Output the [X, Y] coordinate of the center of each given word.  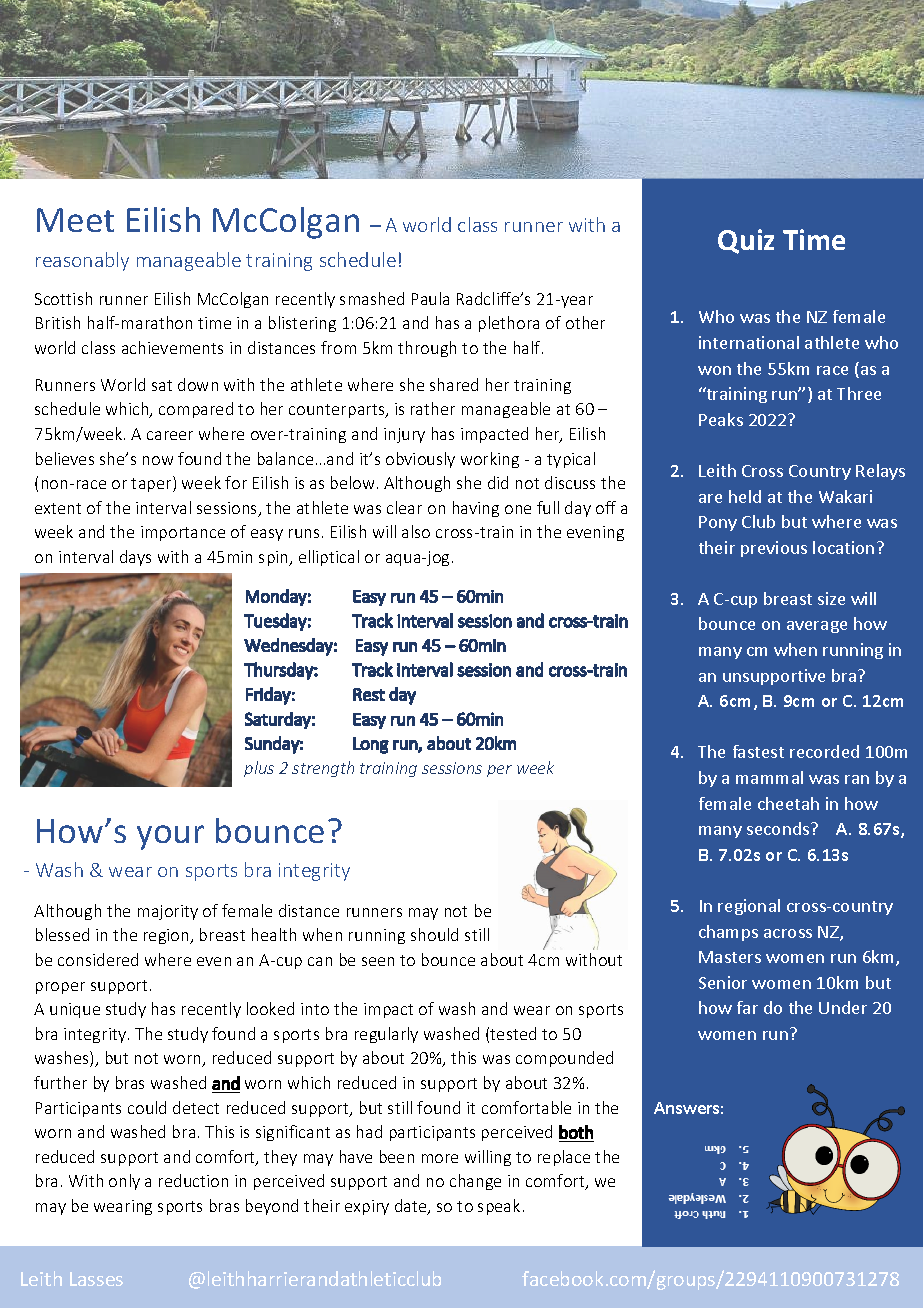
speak [499, 1207]
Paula [430, 298]
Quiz [746, 241]
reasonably [82, 261]
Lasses [96, 1279]
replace [564, 1158]
